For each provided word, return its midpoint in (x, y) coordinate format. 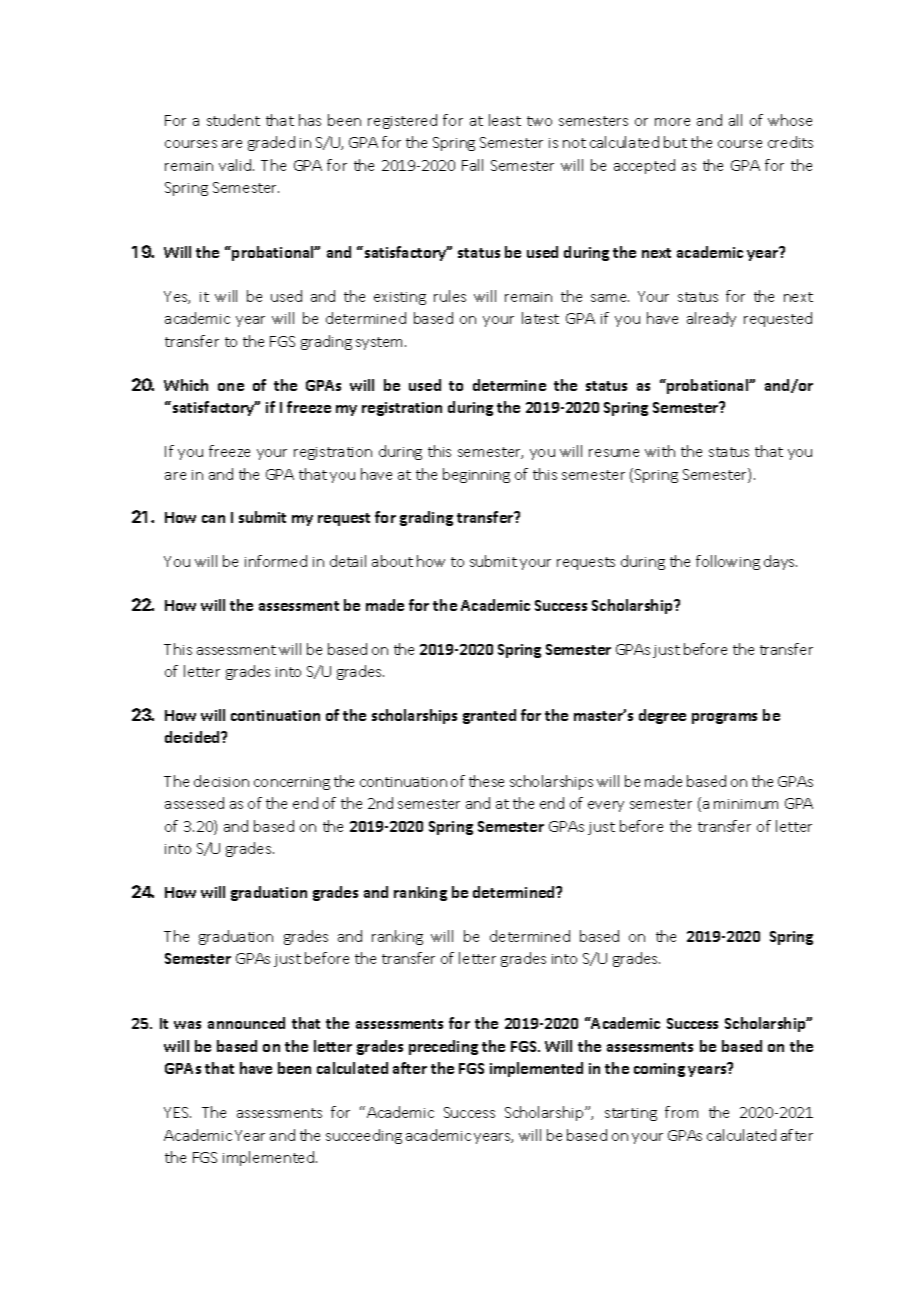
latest (540, 318)
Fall (472, 165)
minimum (746, 804)
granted (489, 716)
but (675, 142)
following (728, 562)
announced (246, 1023)
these (486, 781)
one (231, 387)
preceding (443, 1047)
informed (276, 561)
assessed (194, 803)
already (711, 319)
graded (271, 143)
